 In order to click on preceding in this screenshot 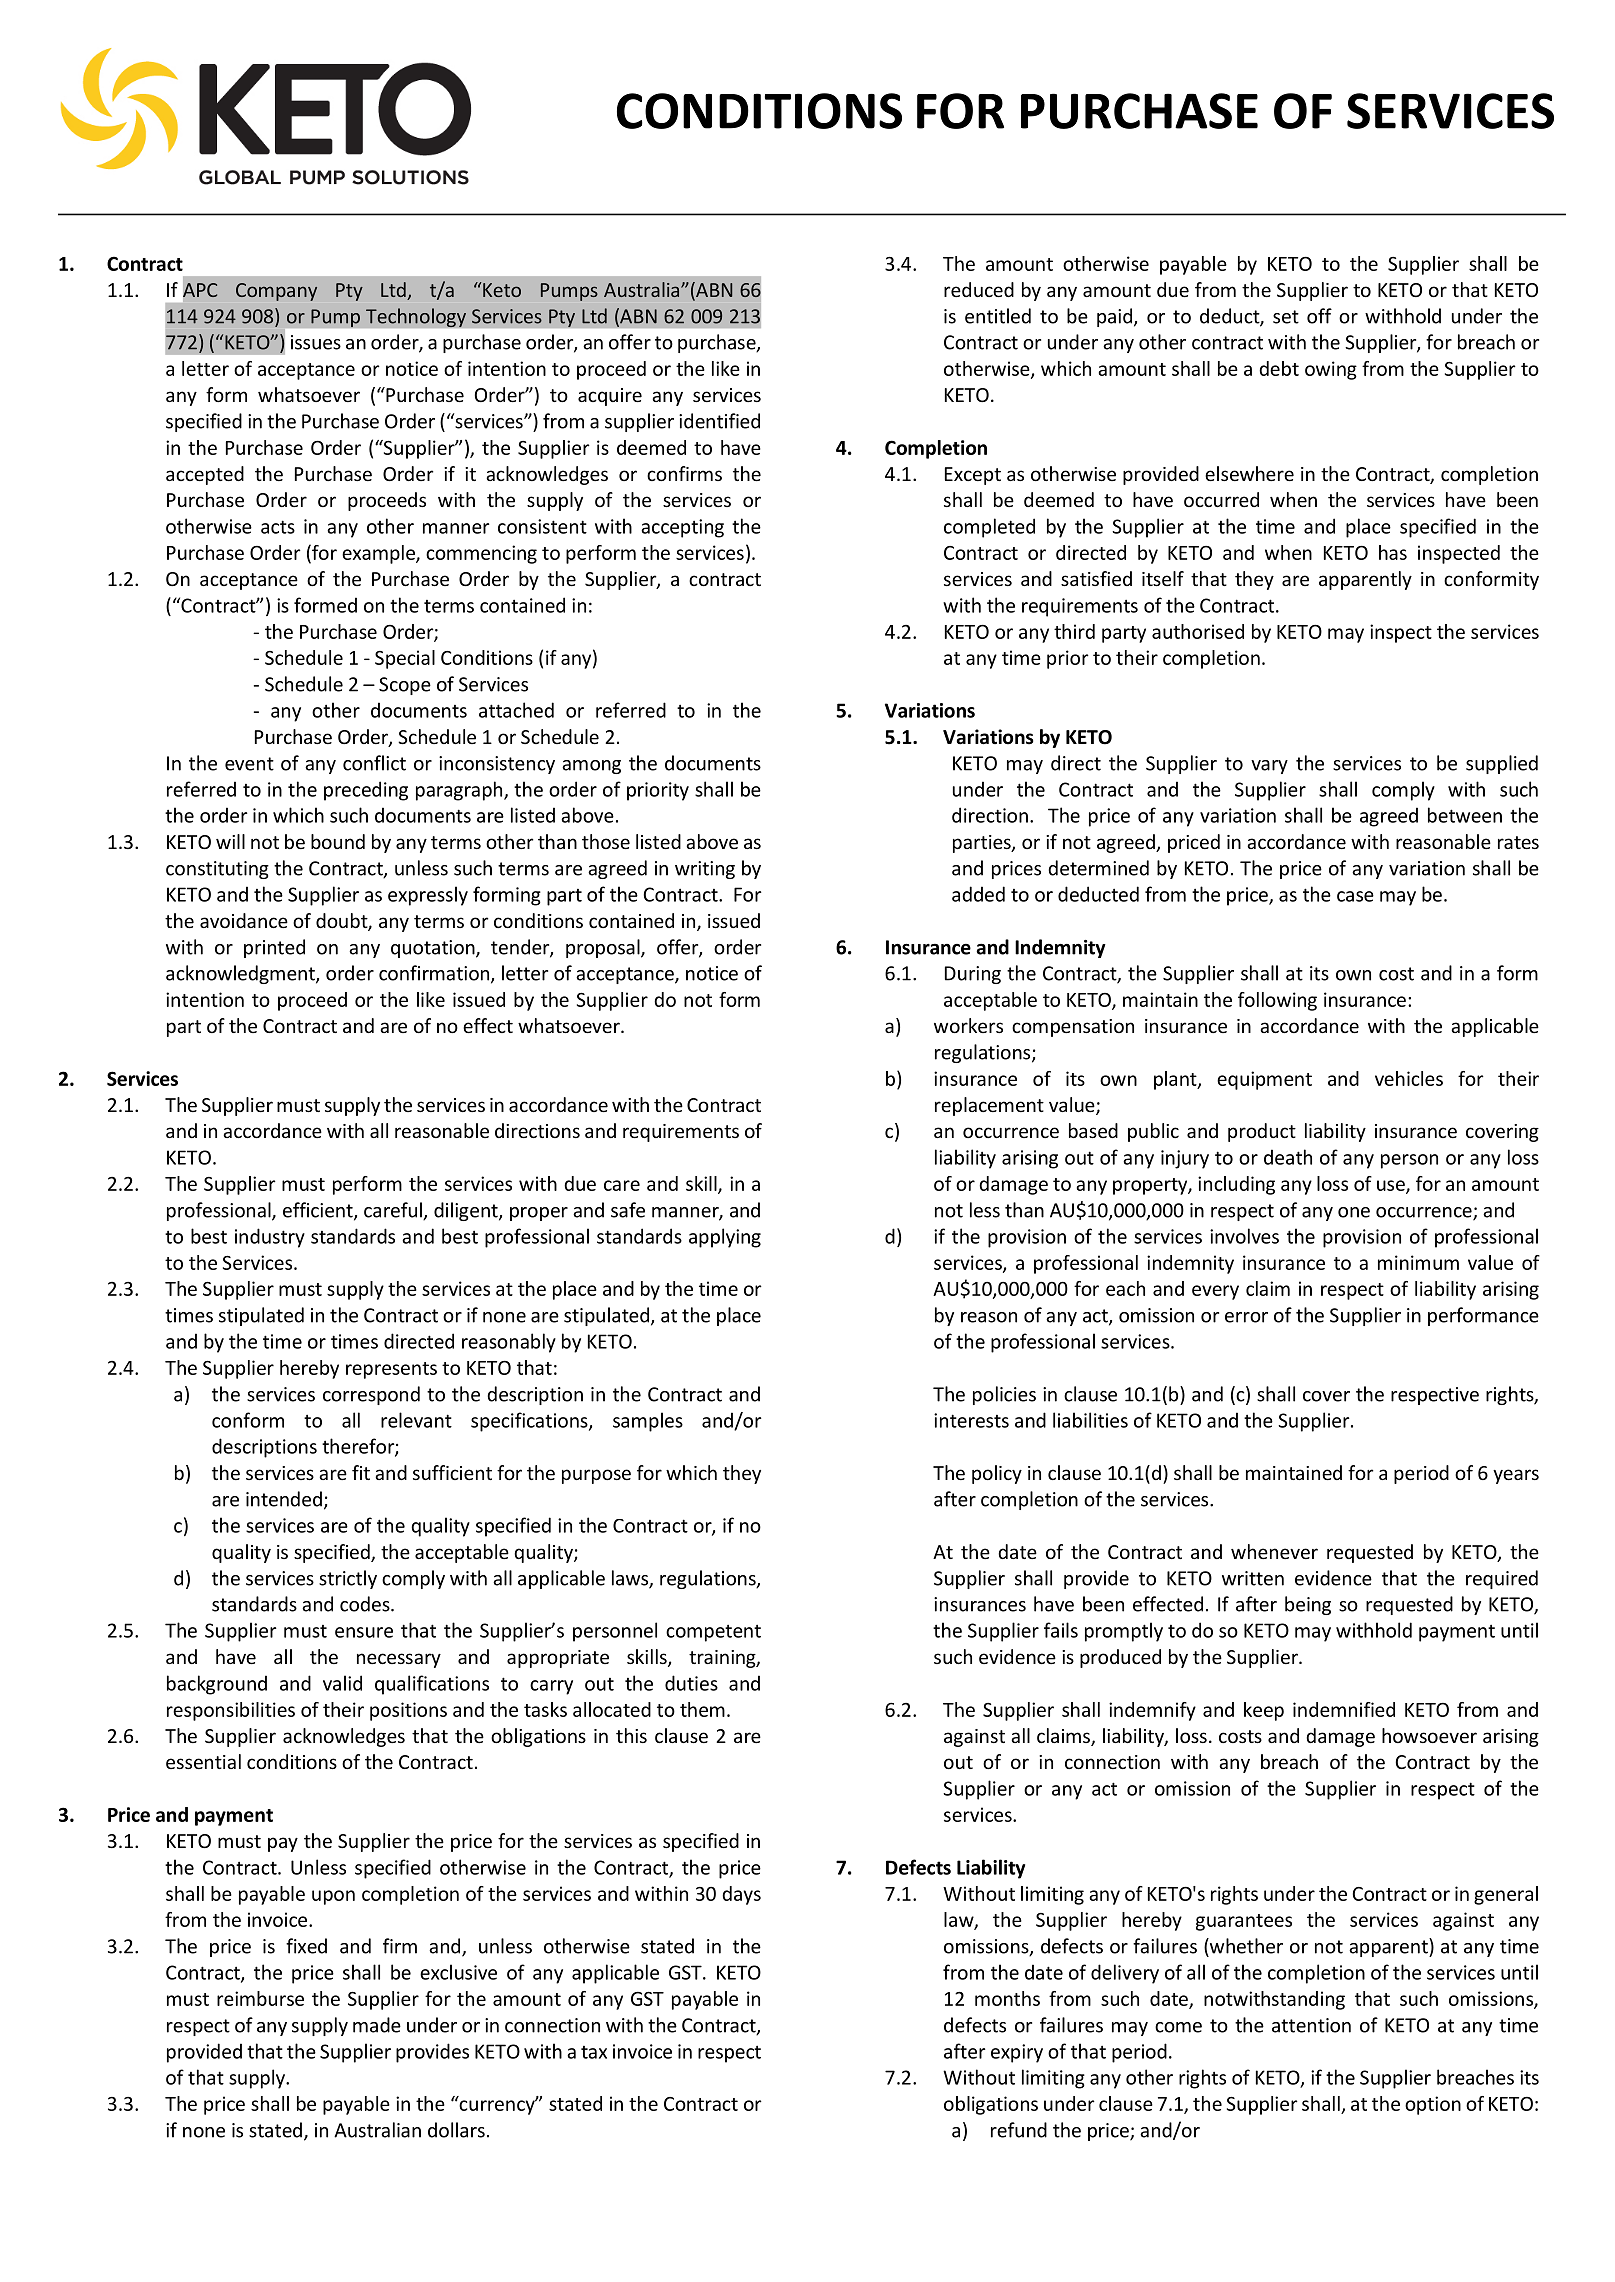, I will do `click(366, 791)`.
